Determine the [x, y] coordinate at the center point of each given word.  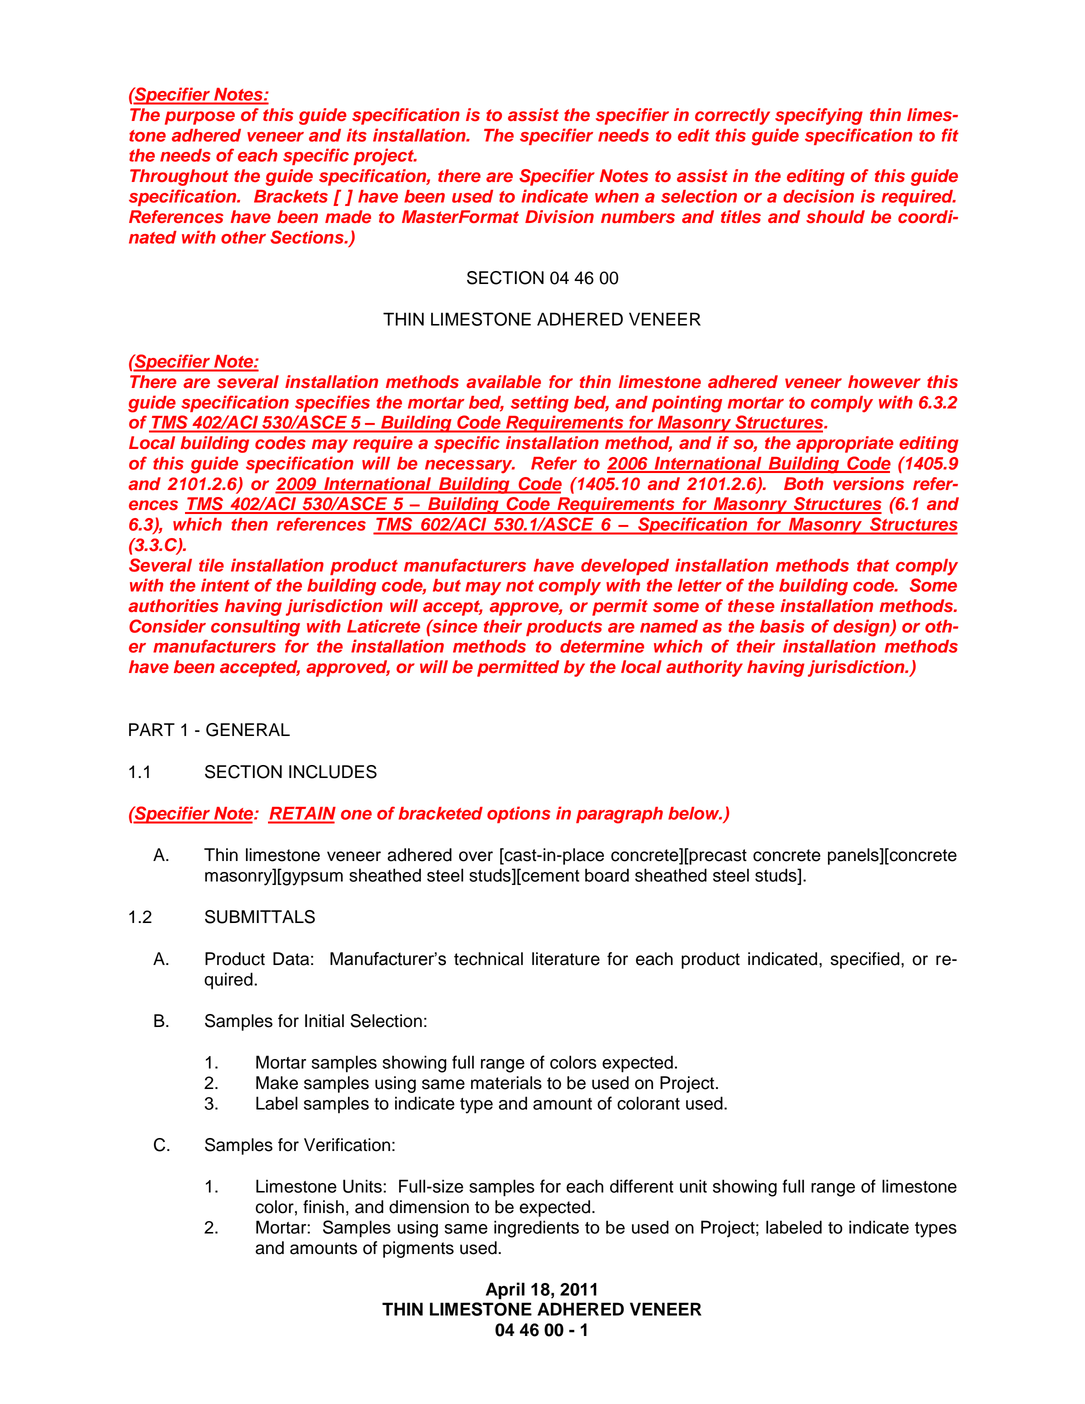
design [862, 628]
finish [323, 1207]
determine [602, 646]
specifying [819, 116]
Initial [324, 1021]
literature [566, 959]
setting [540, 404]
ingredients [536, 1229]
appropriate [845, 444]
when [617, 196]
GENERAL [248, 730]
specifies [332, 403]
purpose [200, 118]
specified [866, 960]
